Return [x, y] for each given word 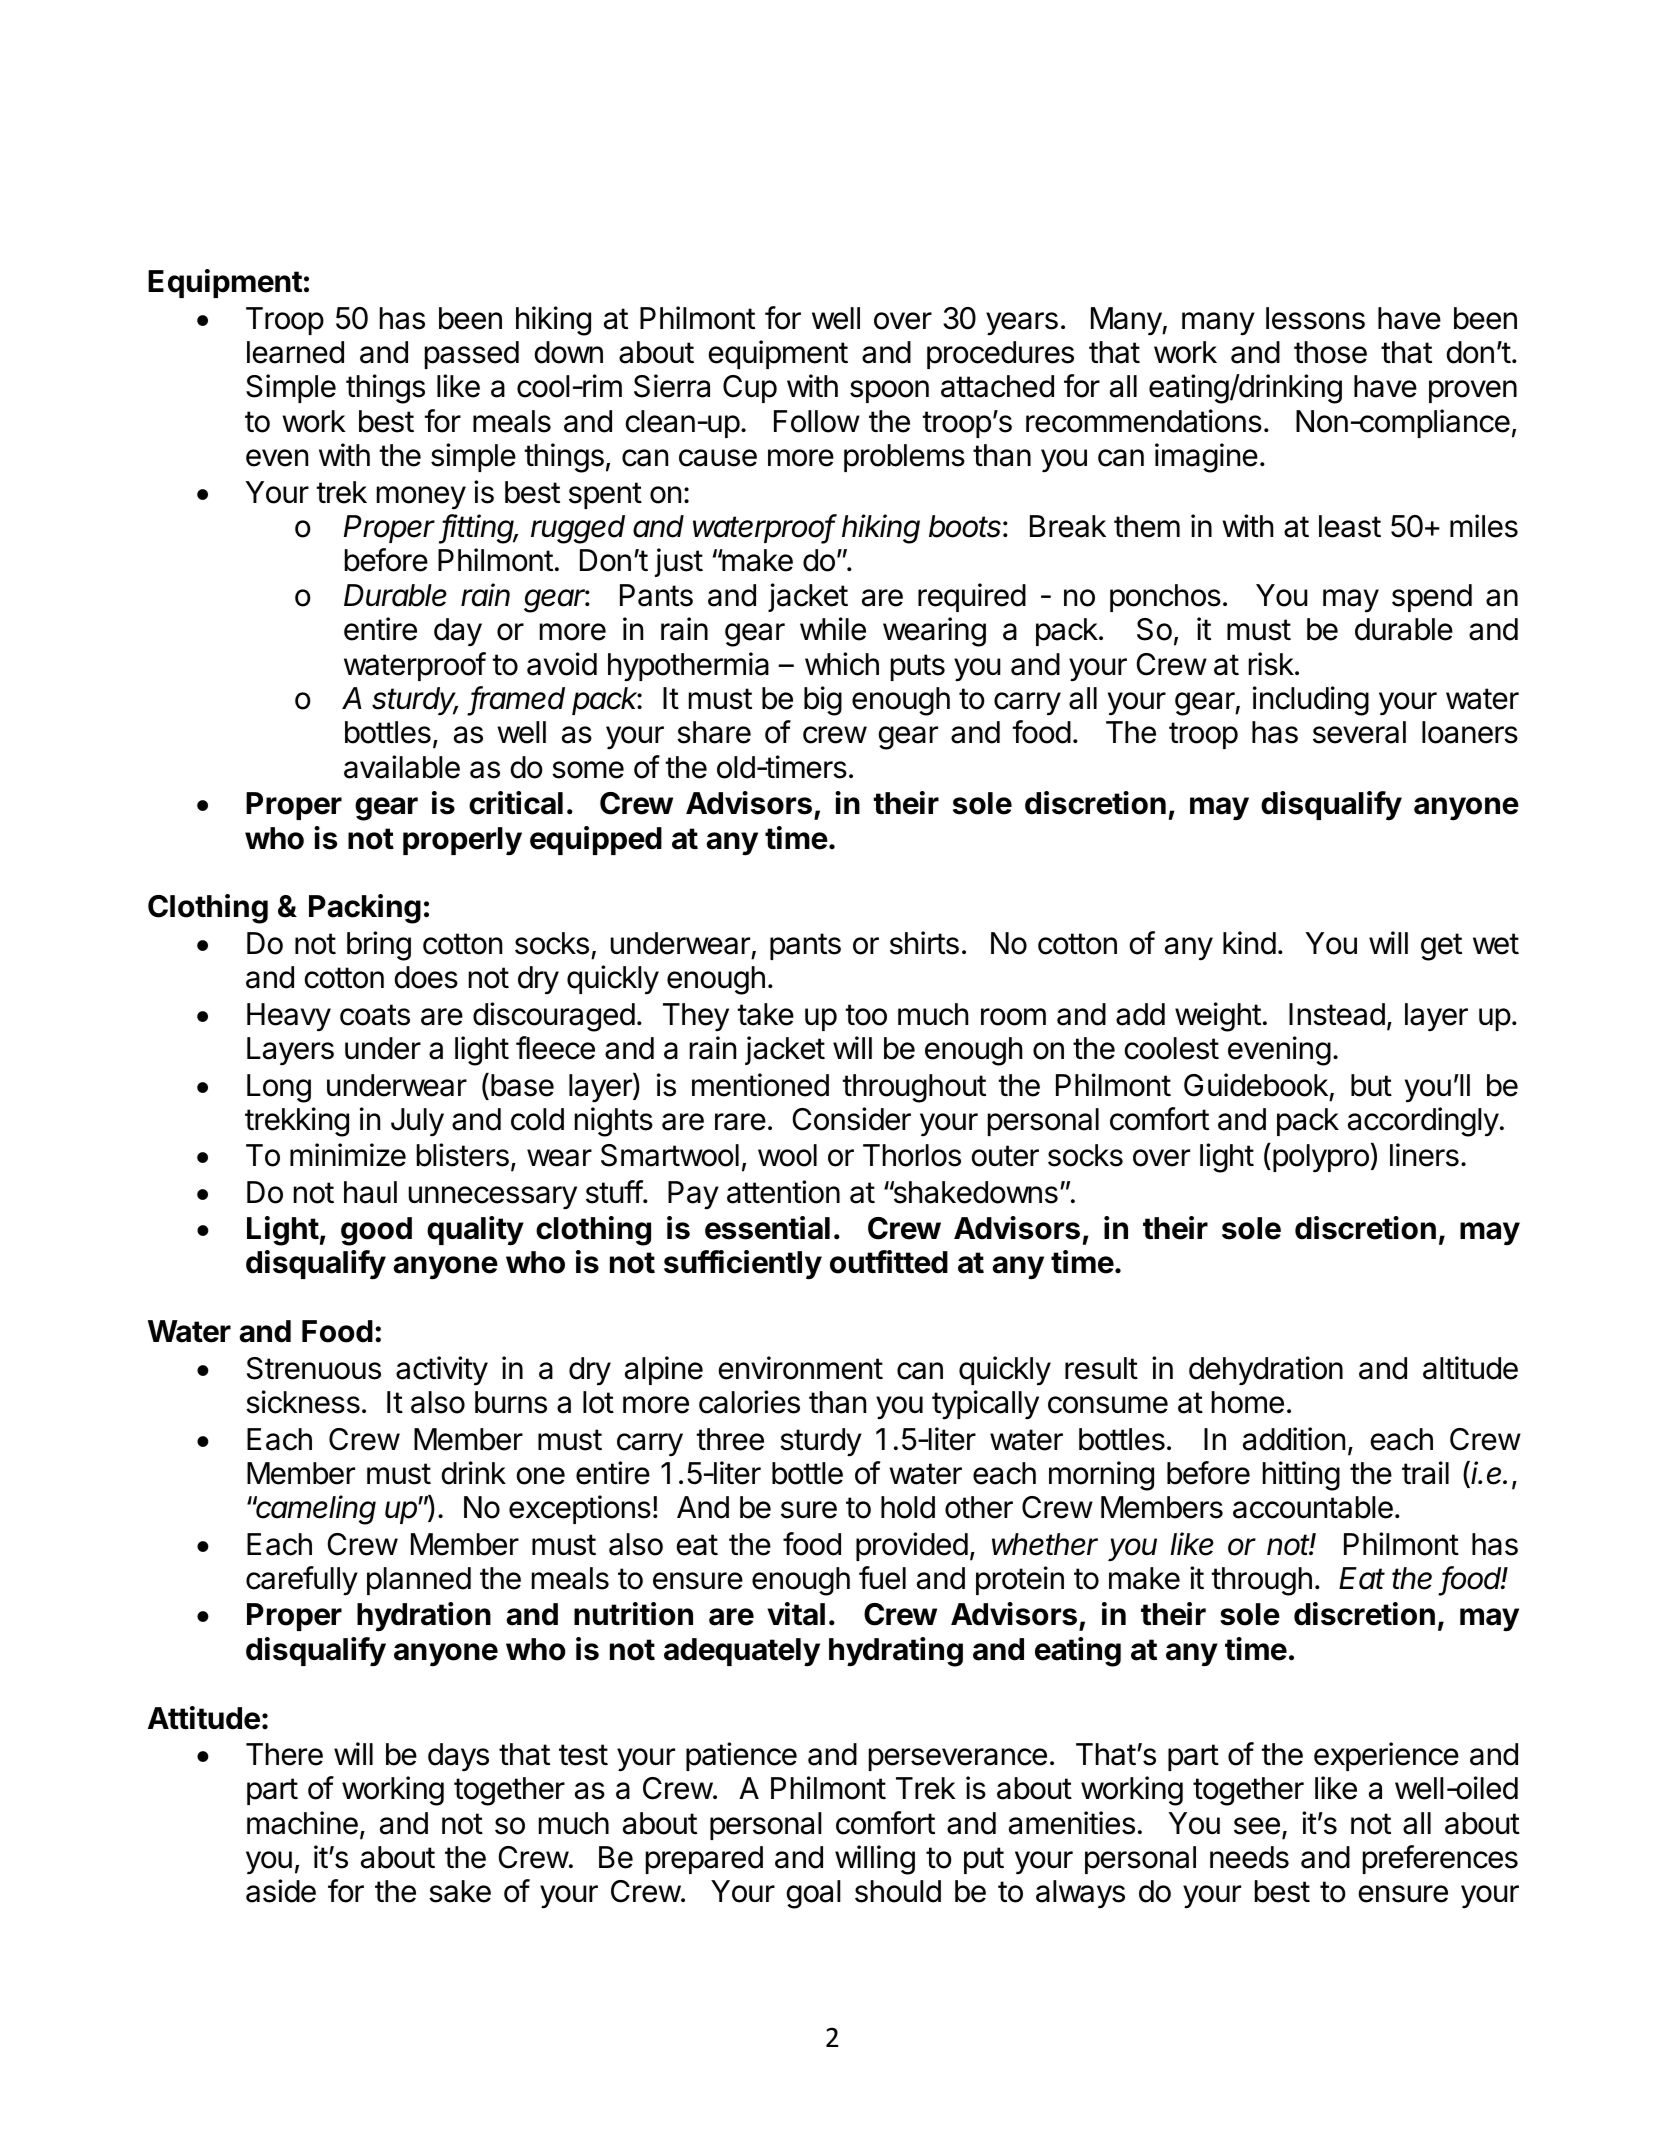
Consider [852, 1119]
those [1330, 352]
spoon [889, 391]
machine [302, 1823]
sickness [303, 1402]
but [1371, 1085]
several [1359, 732]
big [823, 701]
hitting [1301, 1476]
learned [295, 352]
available [402, 767]
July [417, 1122]
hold [908, 1507]
